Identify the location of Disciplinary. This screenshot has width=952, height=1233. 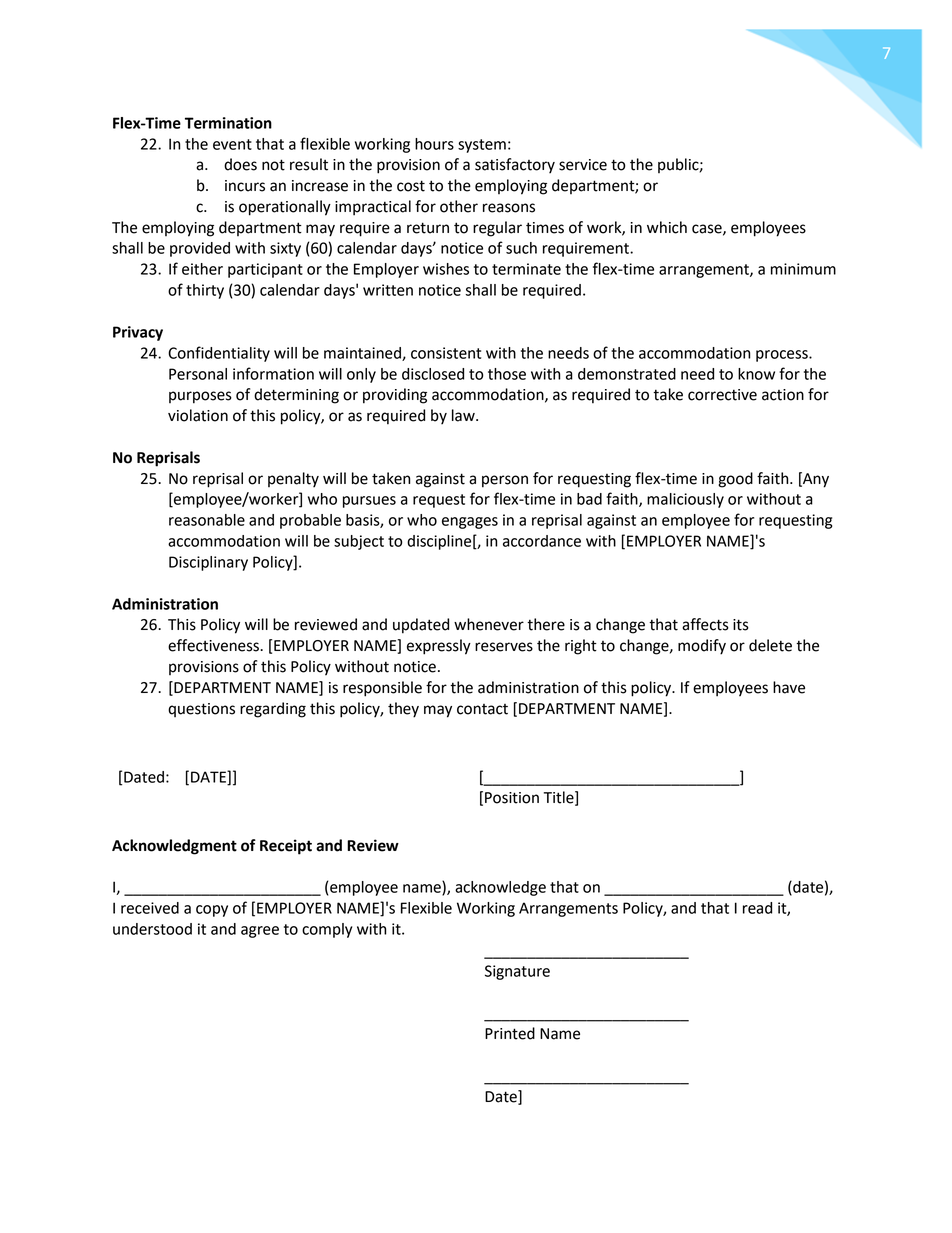
(208, 563).
